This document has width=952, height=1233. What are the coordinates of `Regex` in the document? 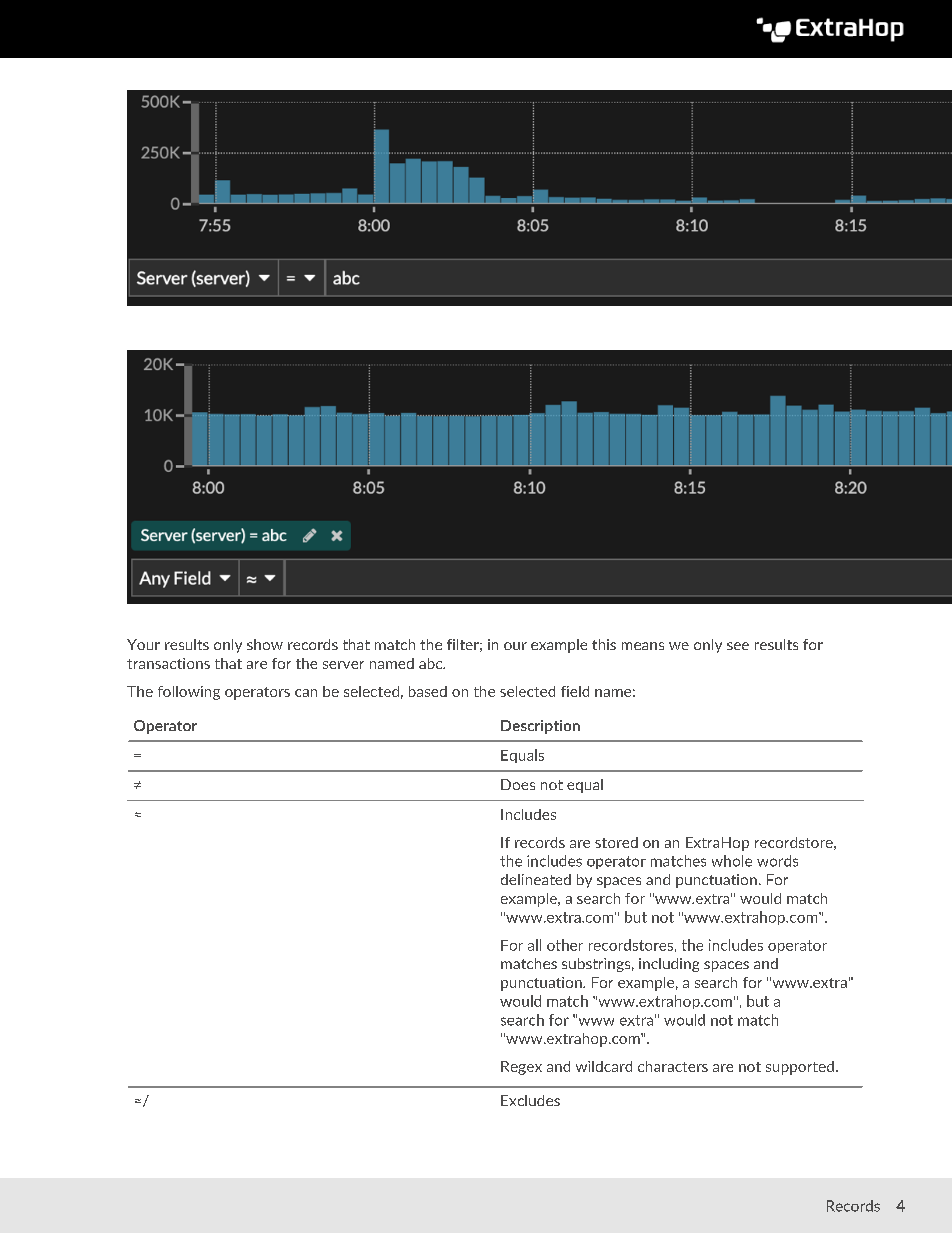 It's located at (521, 1068).
